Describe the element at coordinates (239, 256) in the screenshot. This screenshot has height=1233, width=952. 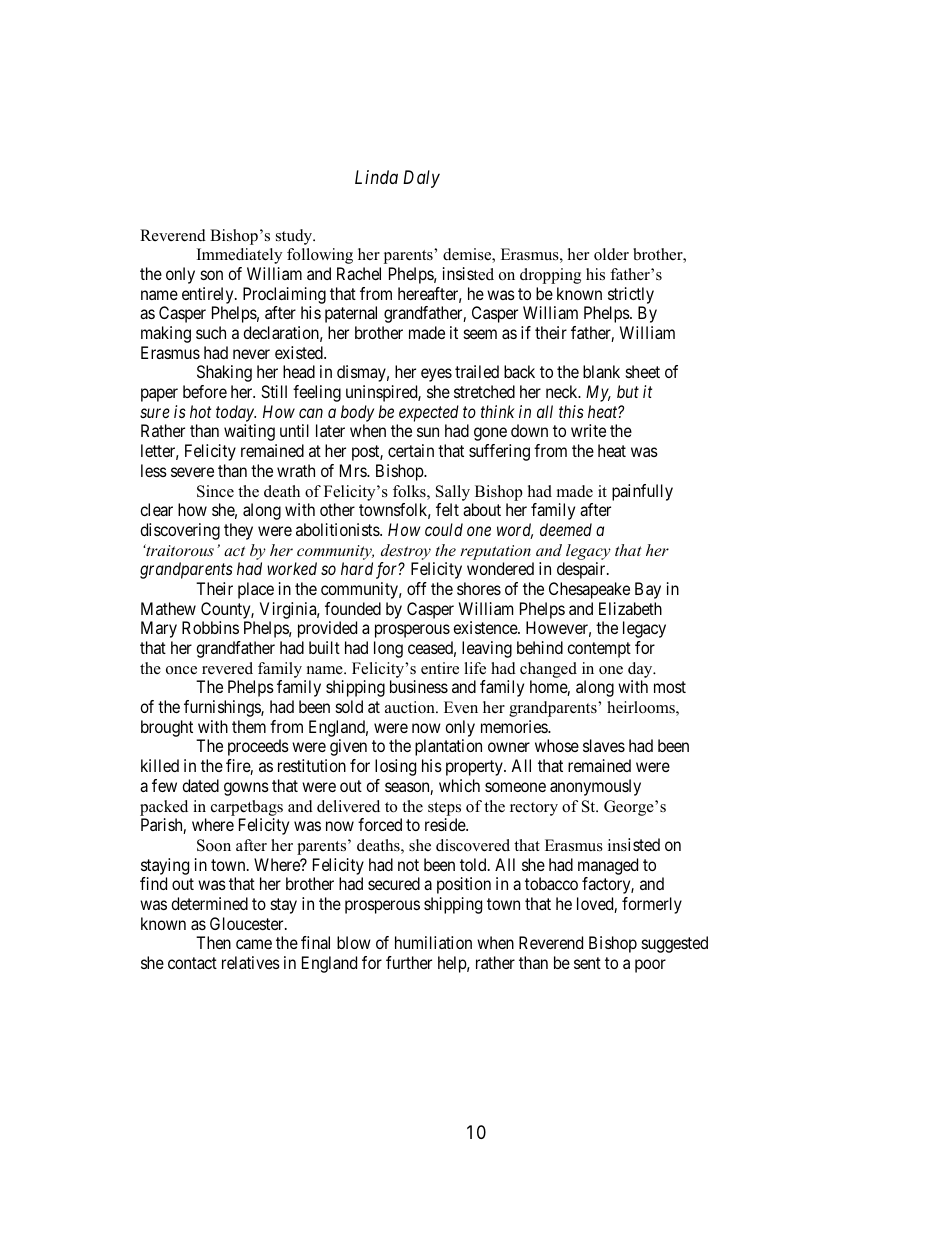
I see `Immediately` at that location.
